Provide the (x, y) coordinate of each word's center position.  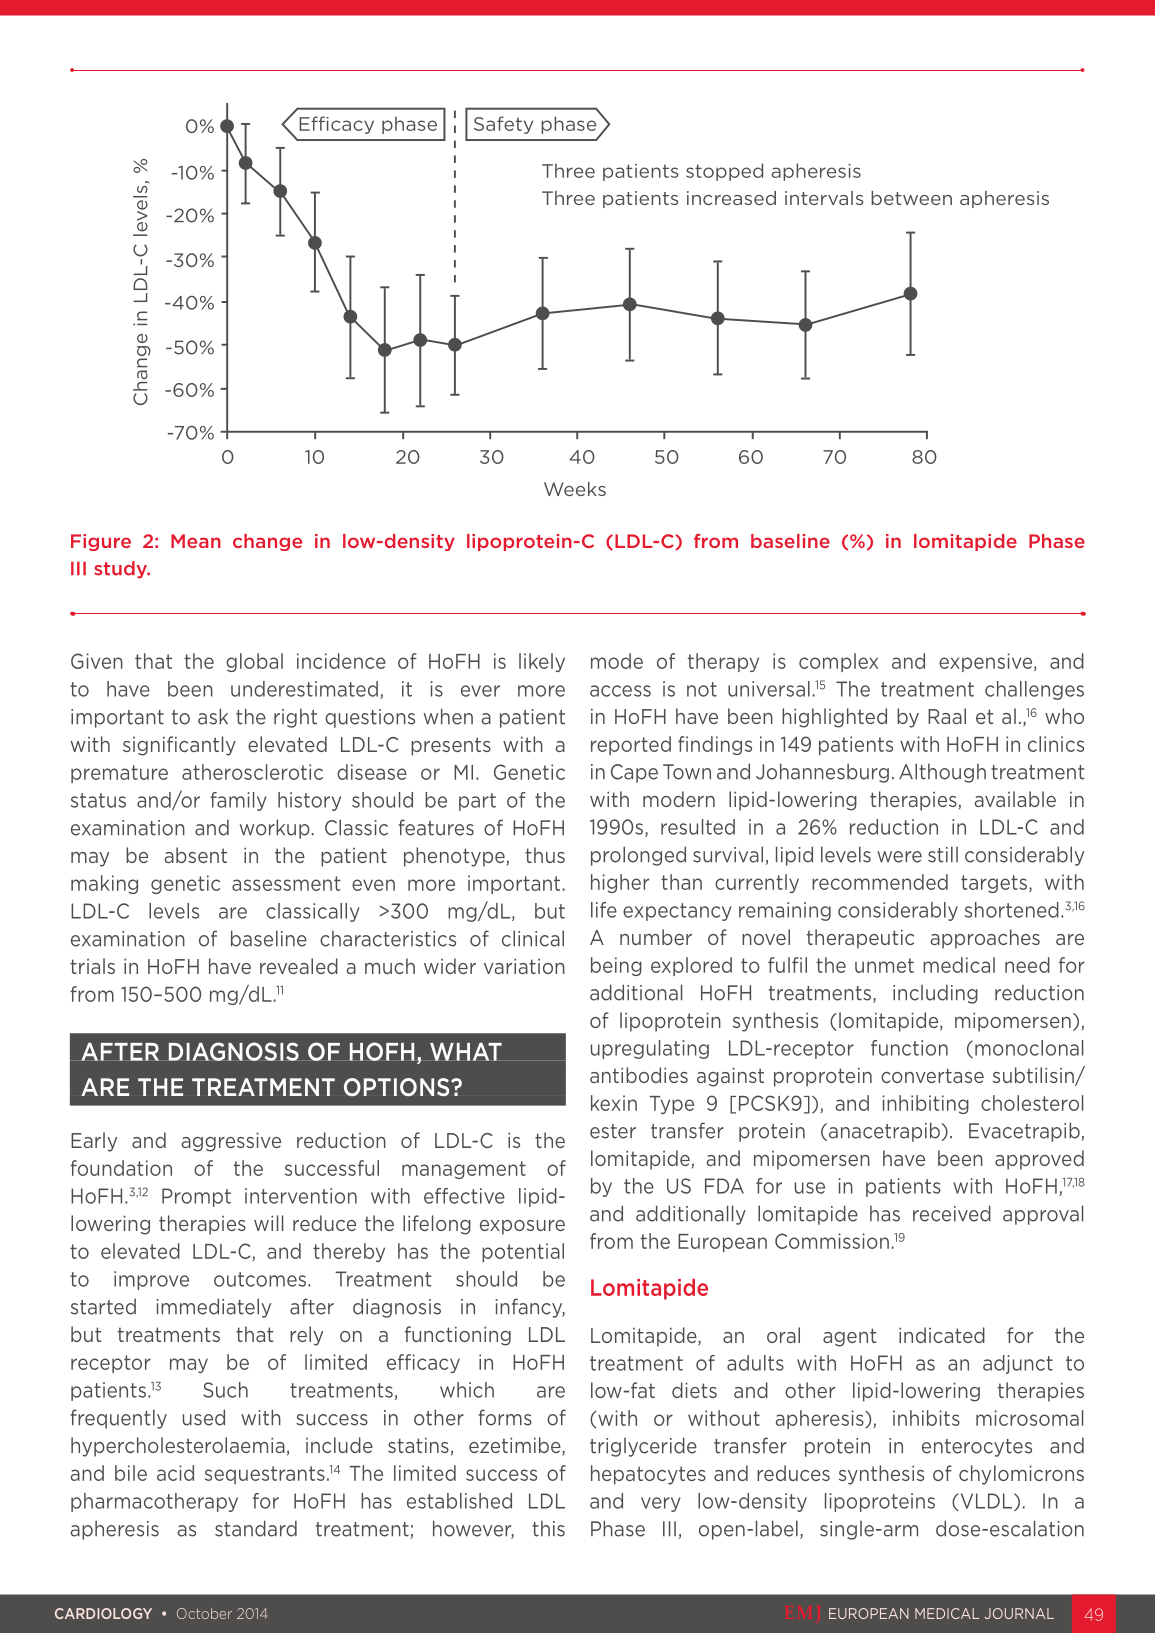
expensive (987, 662)
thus (545, 855)
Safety (503, 125)
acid (175, 1473)
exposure (522, 1227)
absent (195, 855)
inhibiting (925, 1104)
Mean (196, 541)
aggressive (231, 1142)
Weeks (575, 489)
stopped (724, 172)
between (911, 198)
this (548, 1528)
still (943, 854)
